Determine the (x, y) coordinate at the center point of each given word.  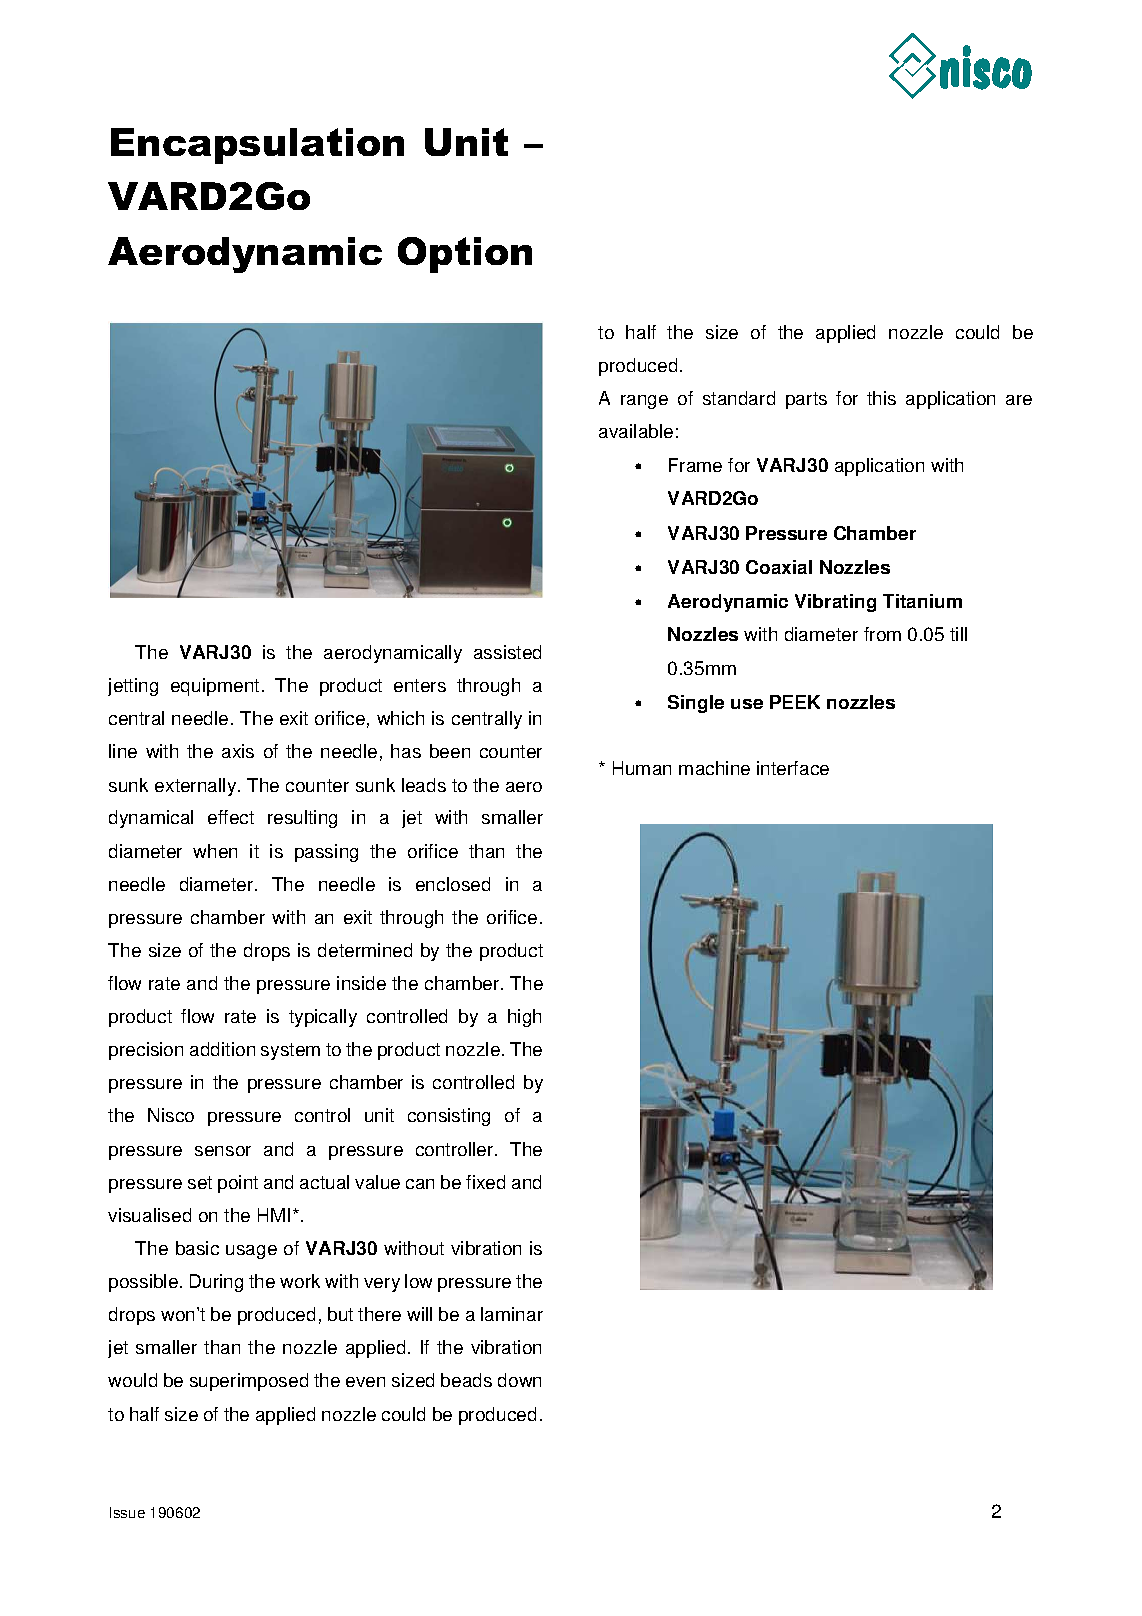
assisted (507, 652)
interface (793, 768)
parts (806, 400)
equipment (215, 687)
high (524, 1018)
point (238, 1184)
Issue (127, 1512)
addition (222, 1049)
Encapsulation (257, 146)
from (882, 634)
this (881, 398)
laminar (512, 1314)
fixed (485, 1182)
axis (238, 751)
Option (465, 255)
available (636, 431)
